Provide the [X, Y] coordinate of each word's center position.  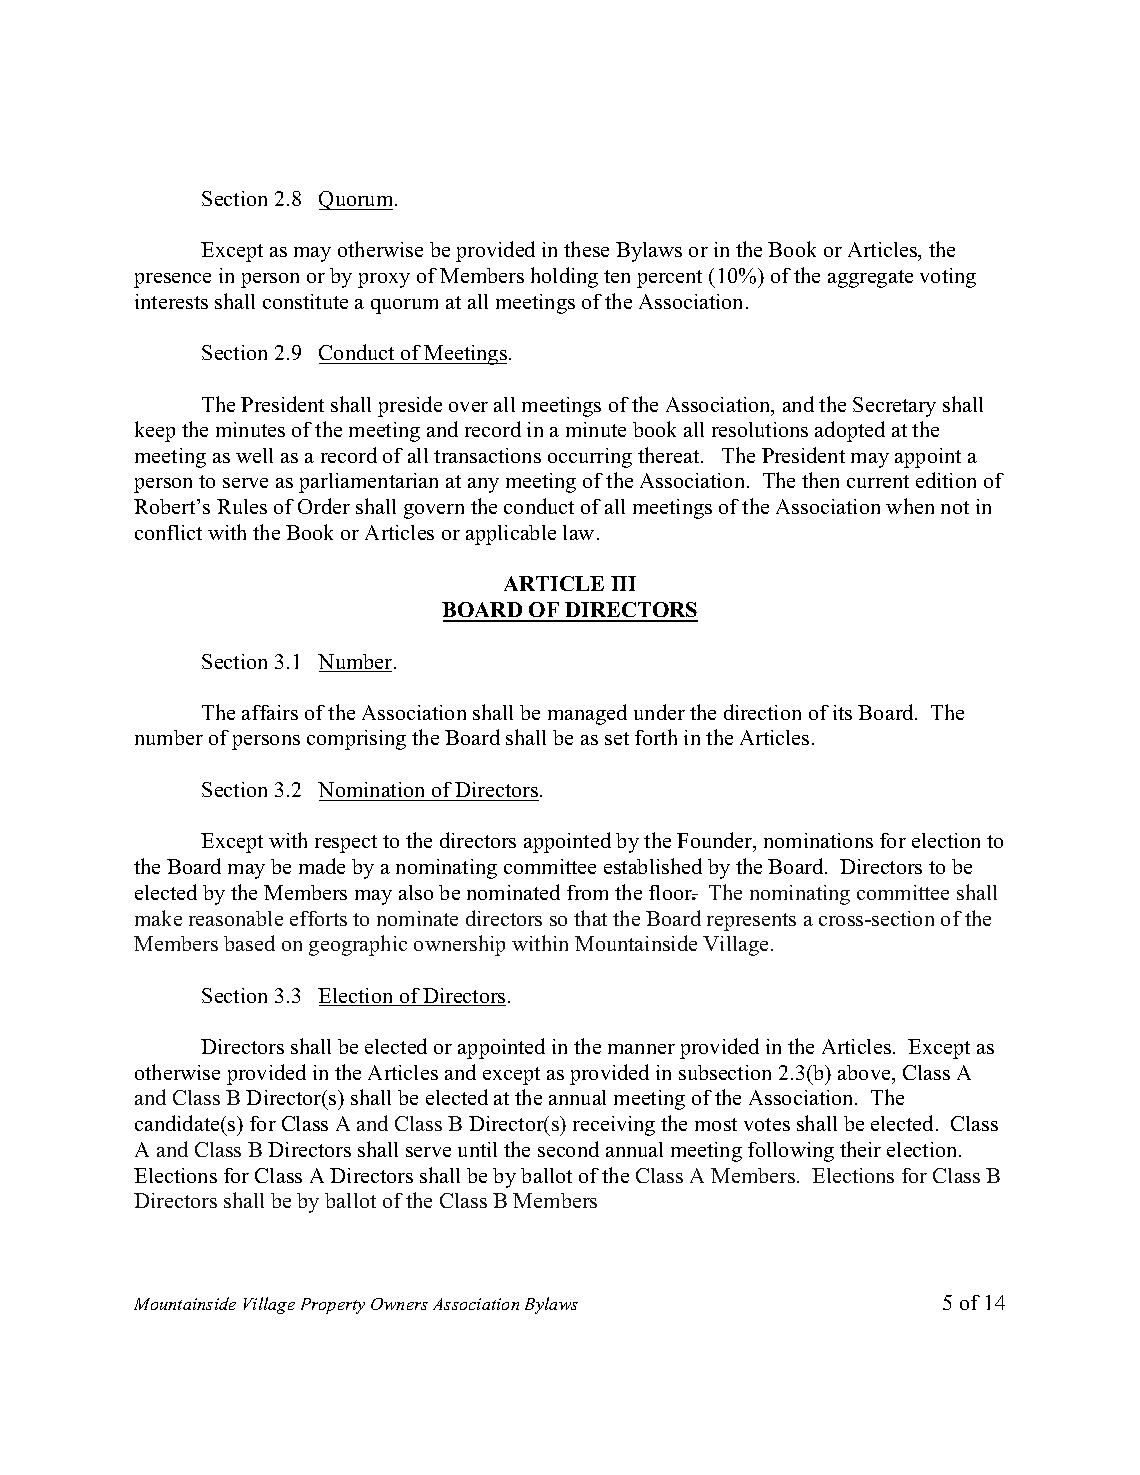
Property [333, 1306]
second [568, 1149]
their [860, 1149]
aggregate [870, 279]
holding [564, 277]
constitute [305, 301]
